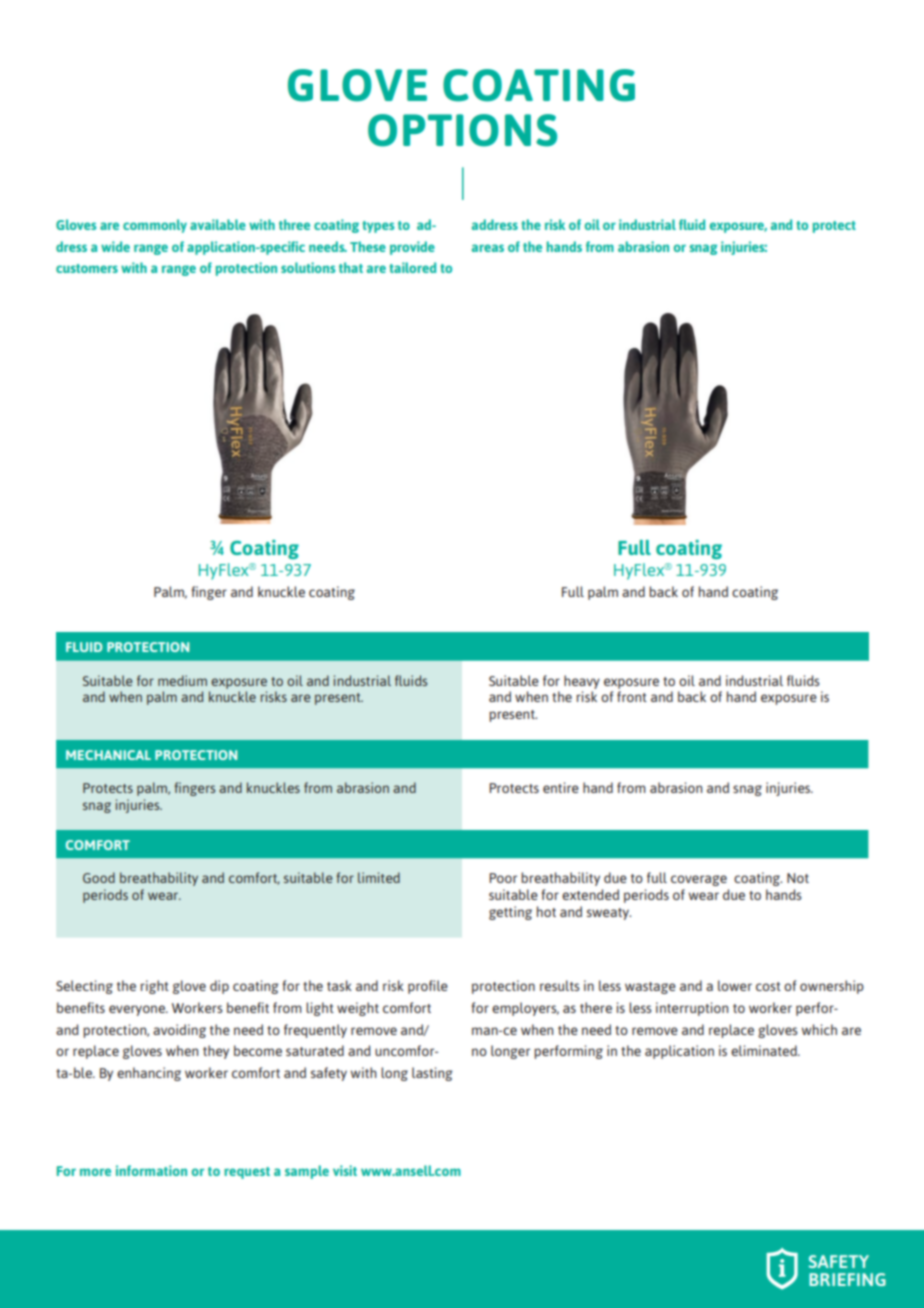  Describe the element at coordinates (462, 130) in the page. I see `OPTIONS` at that location.
